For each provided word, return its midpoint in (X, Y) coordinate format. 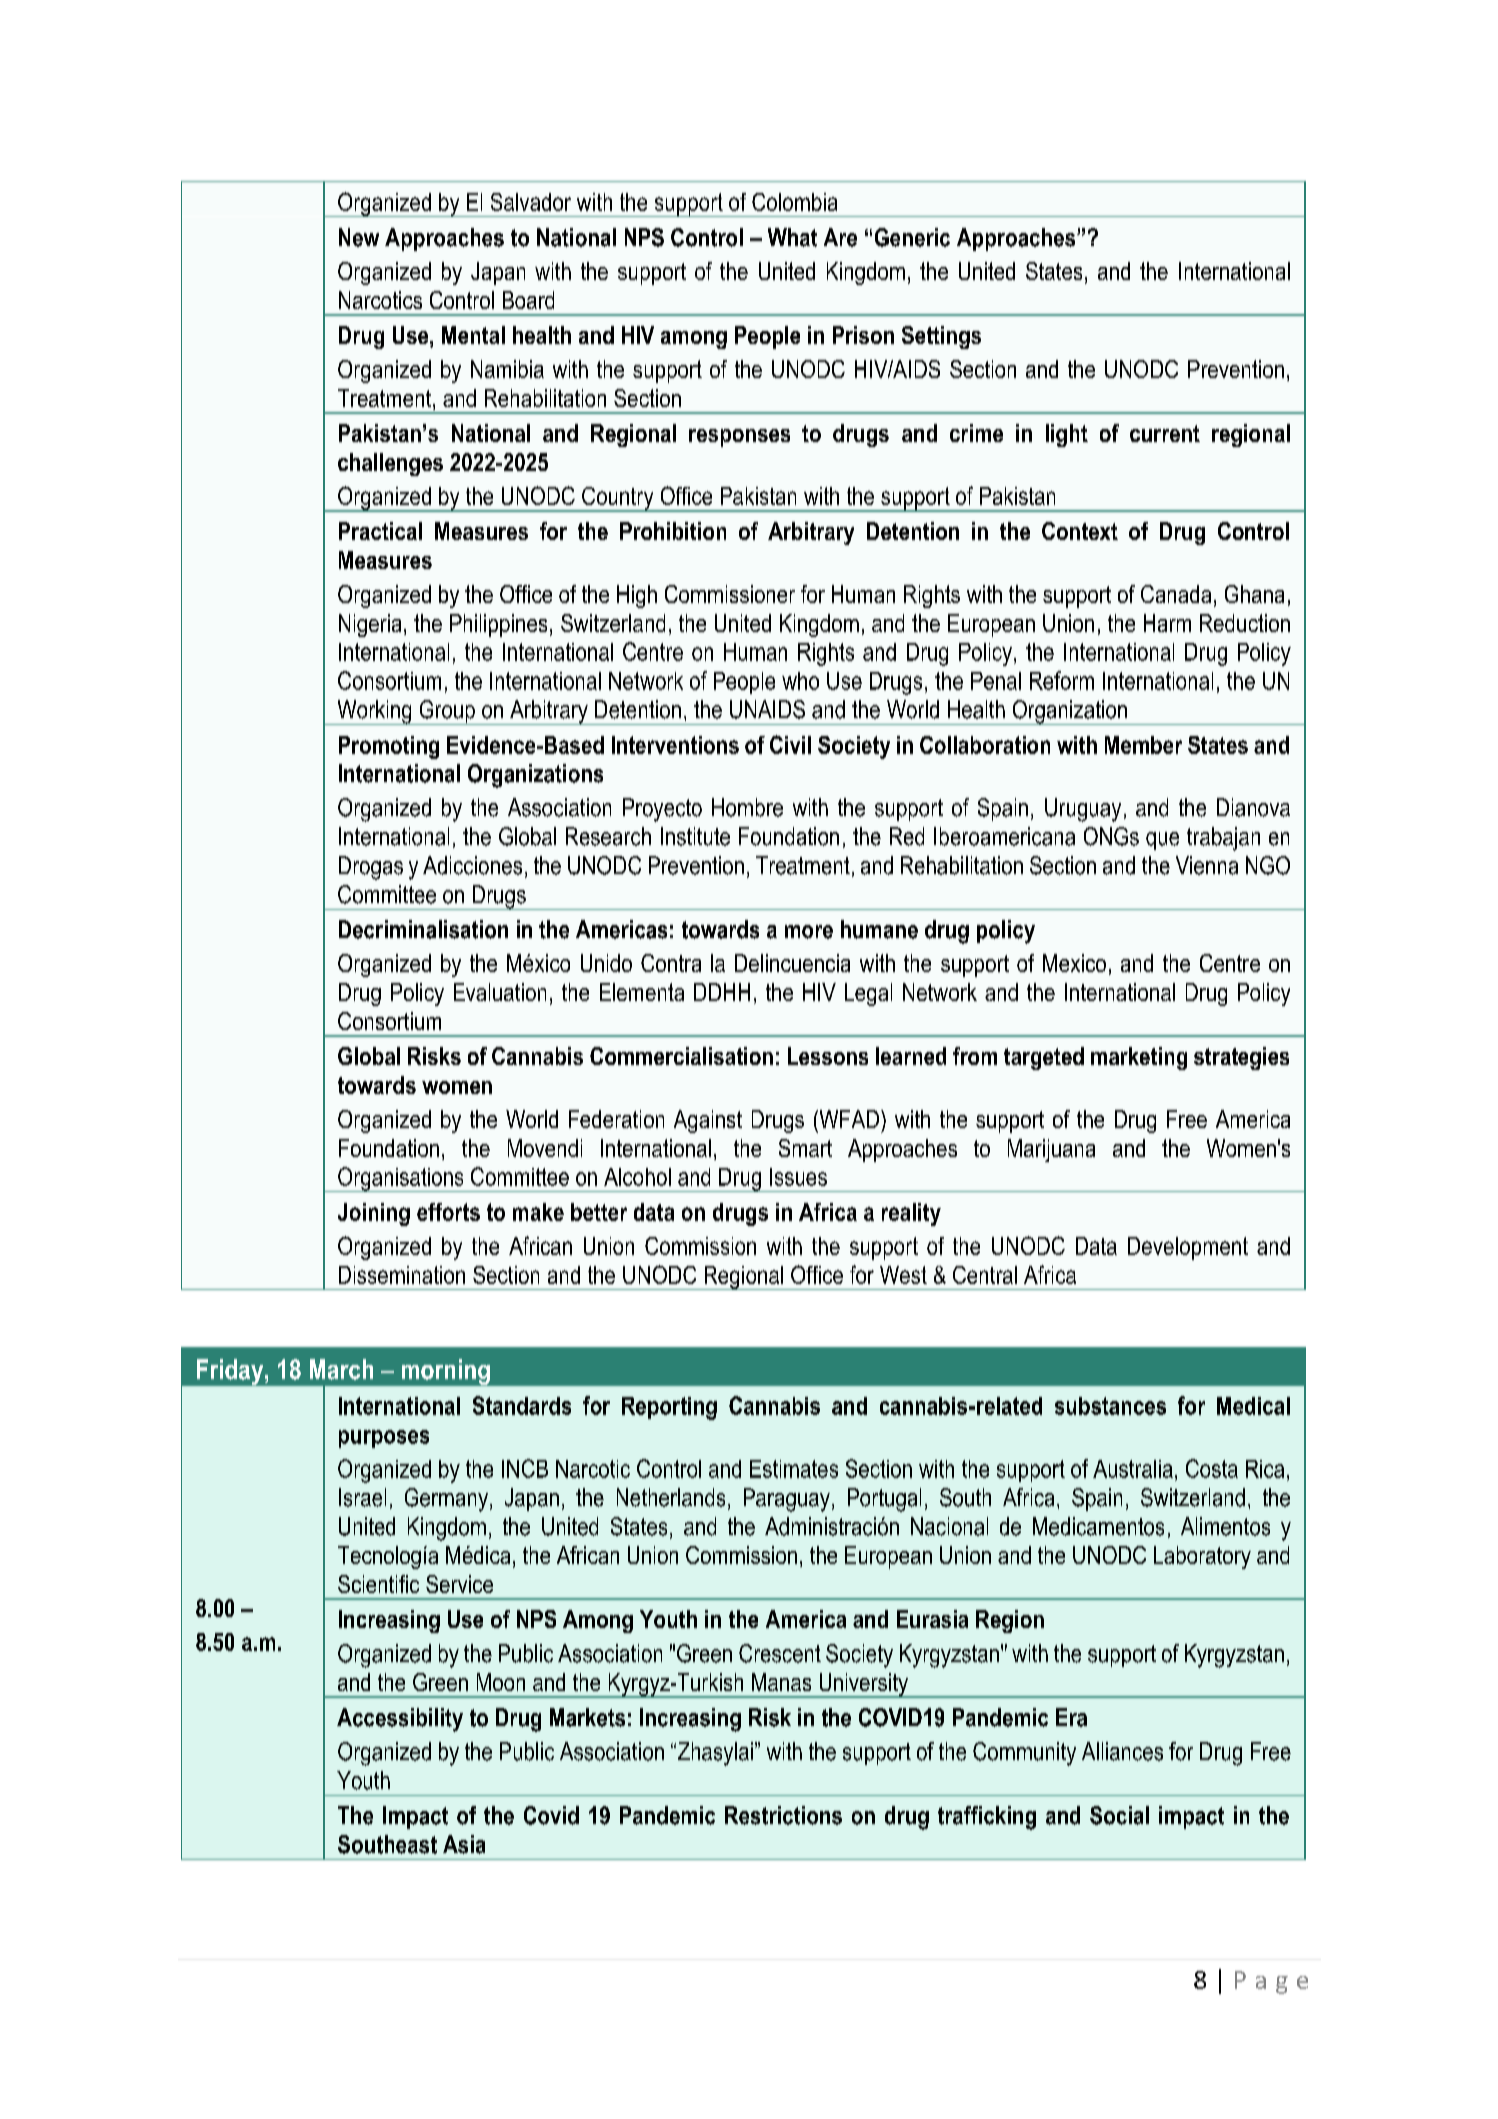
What (792, 237)
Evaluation (500, 992)
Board (528, 300)
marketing (1139, 1058)
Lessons (828, 1056)
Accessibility (400, 1720)
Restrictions (783, 1815)
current (1165, 433)
